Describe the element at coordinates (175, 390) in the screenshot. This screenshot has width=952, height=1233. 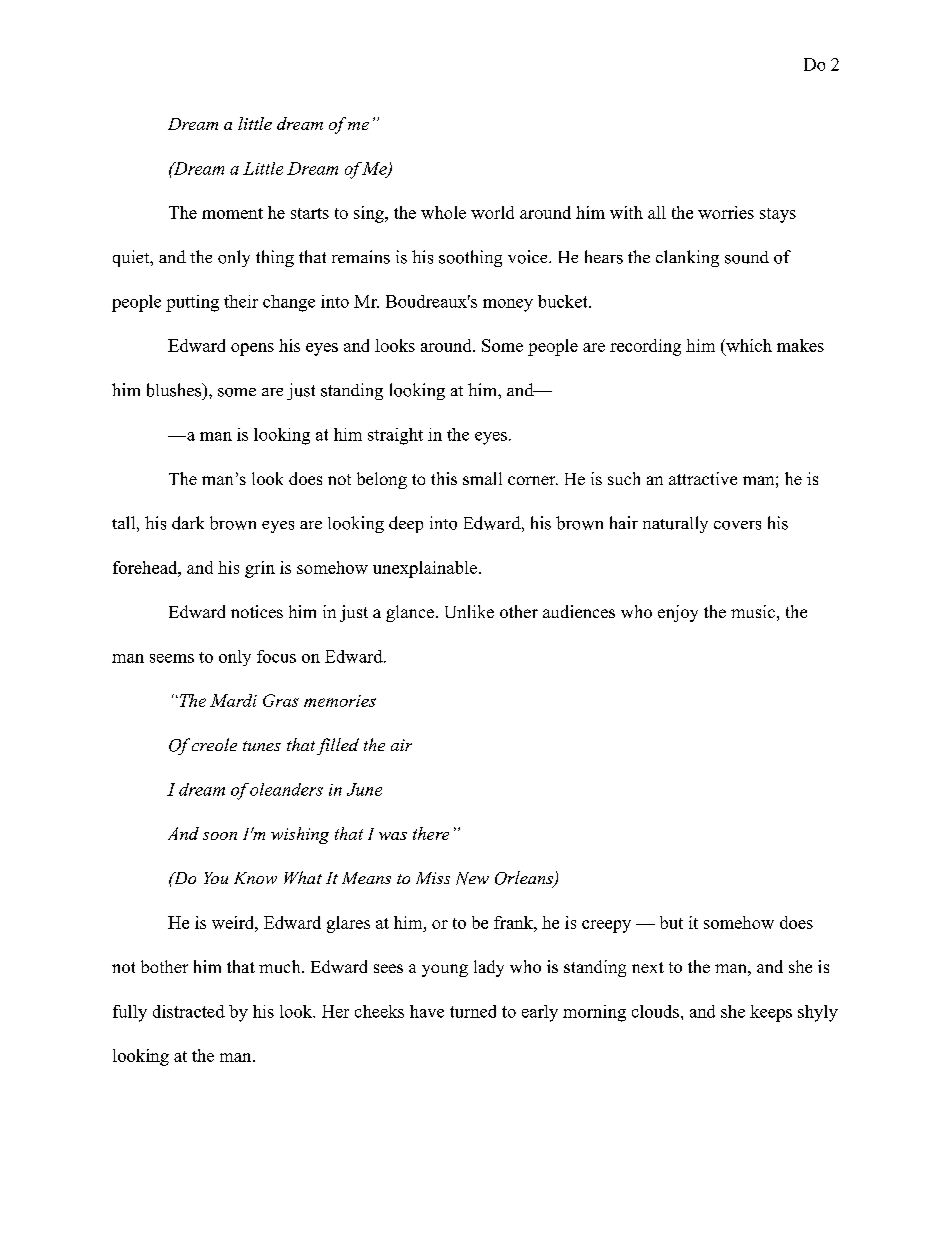
I see `blushes` at that location.
